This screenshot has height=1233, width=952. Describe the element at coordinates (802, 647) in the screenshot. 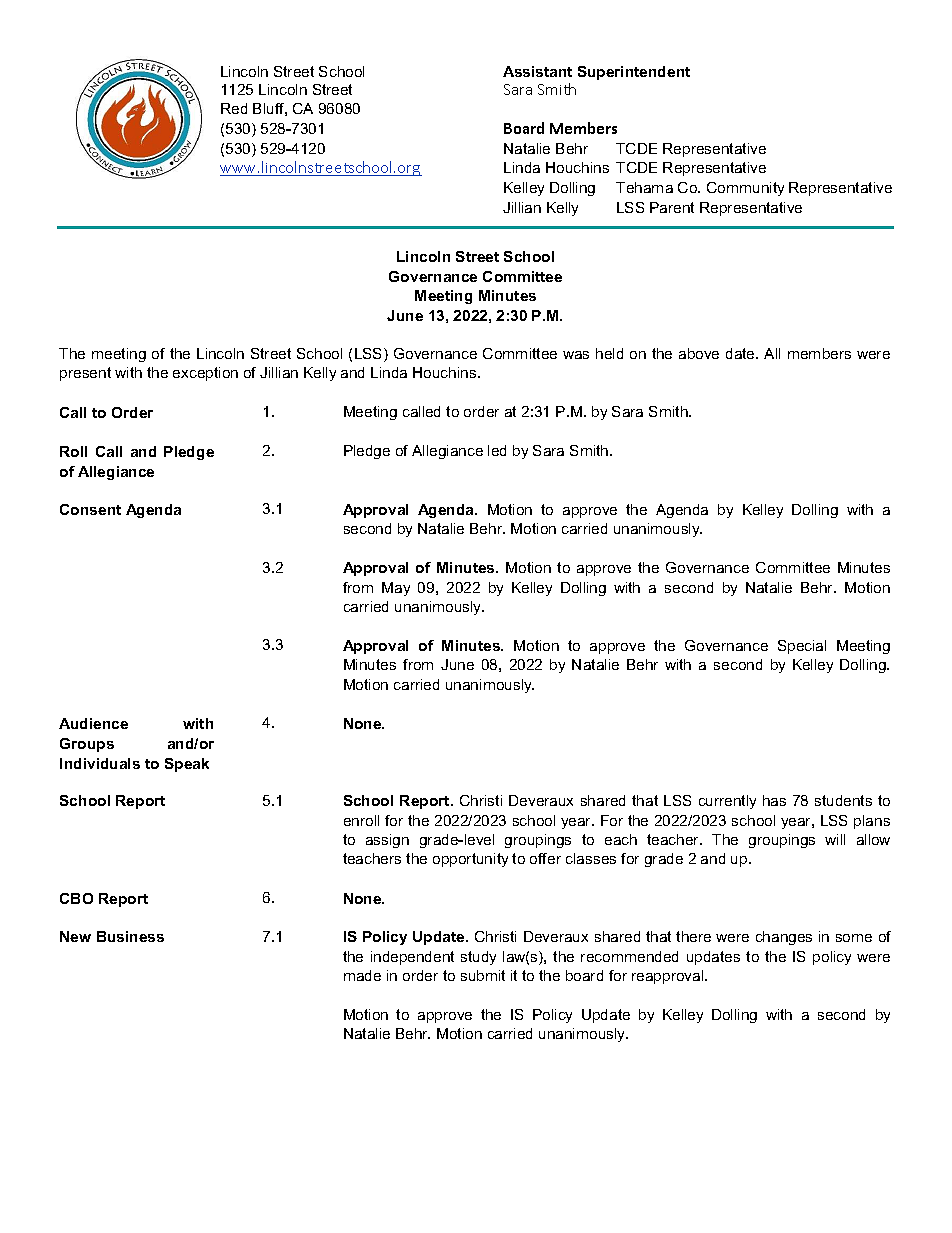

I see `Special` at that location.
